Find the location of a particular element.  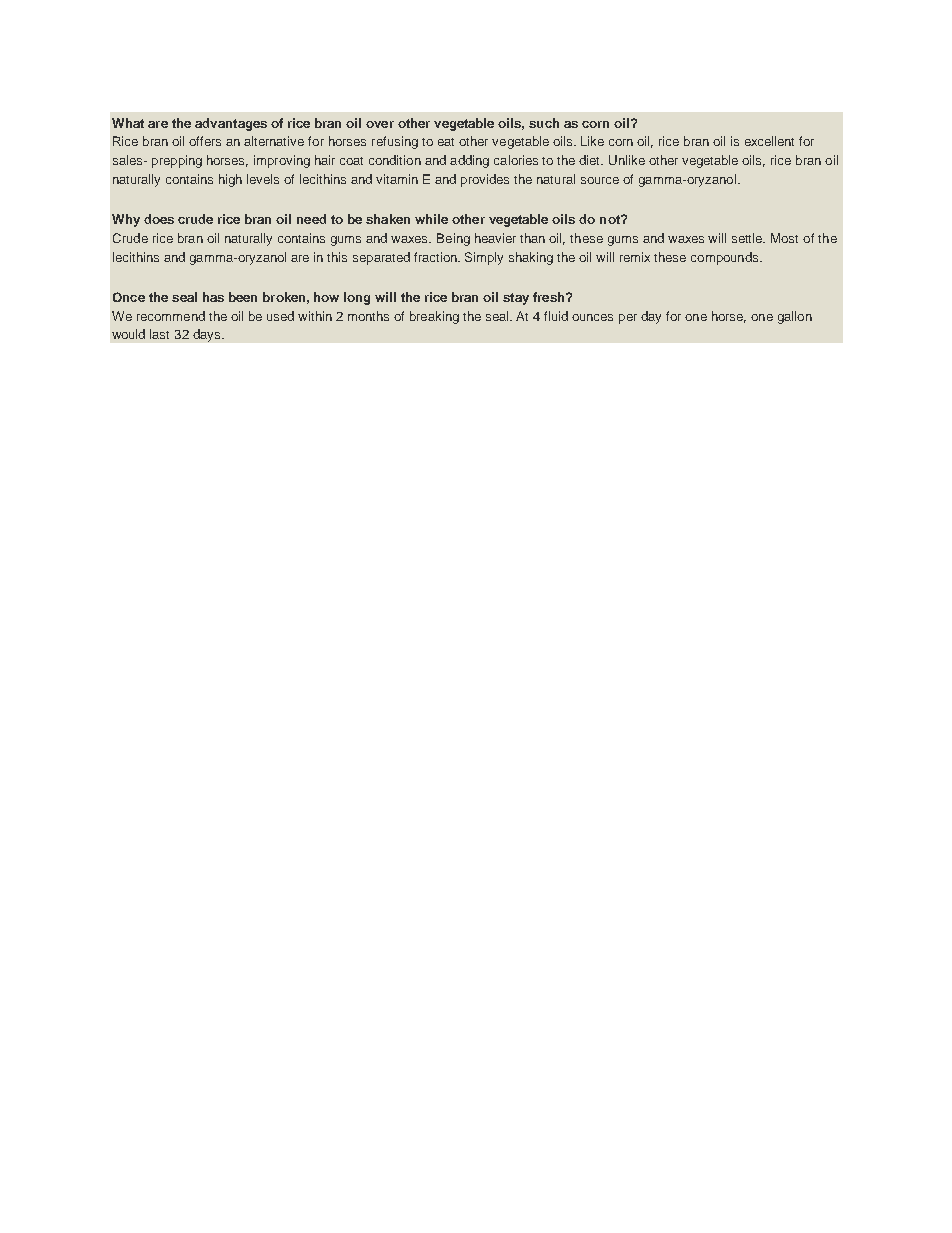

advantages is located at coordinates (231, 124).
